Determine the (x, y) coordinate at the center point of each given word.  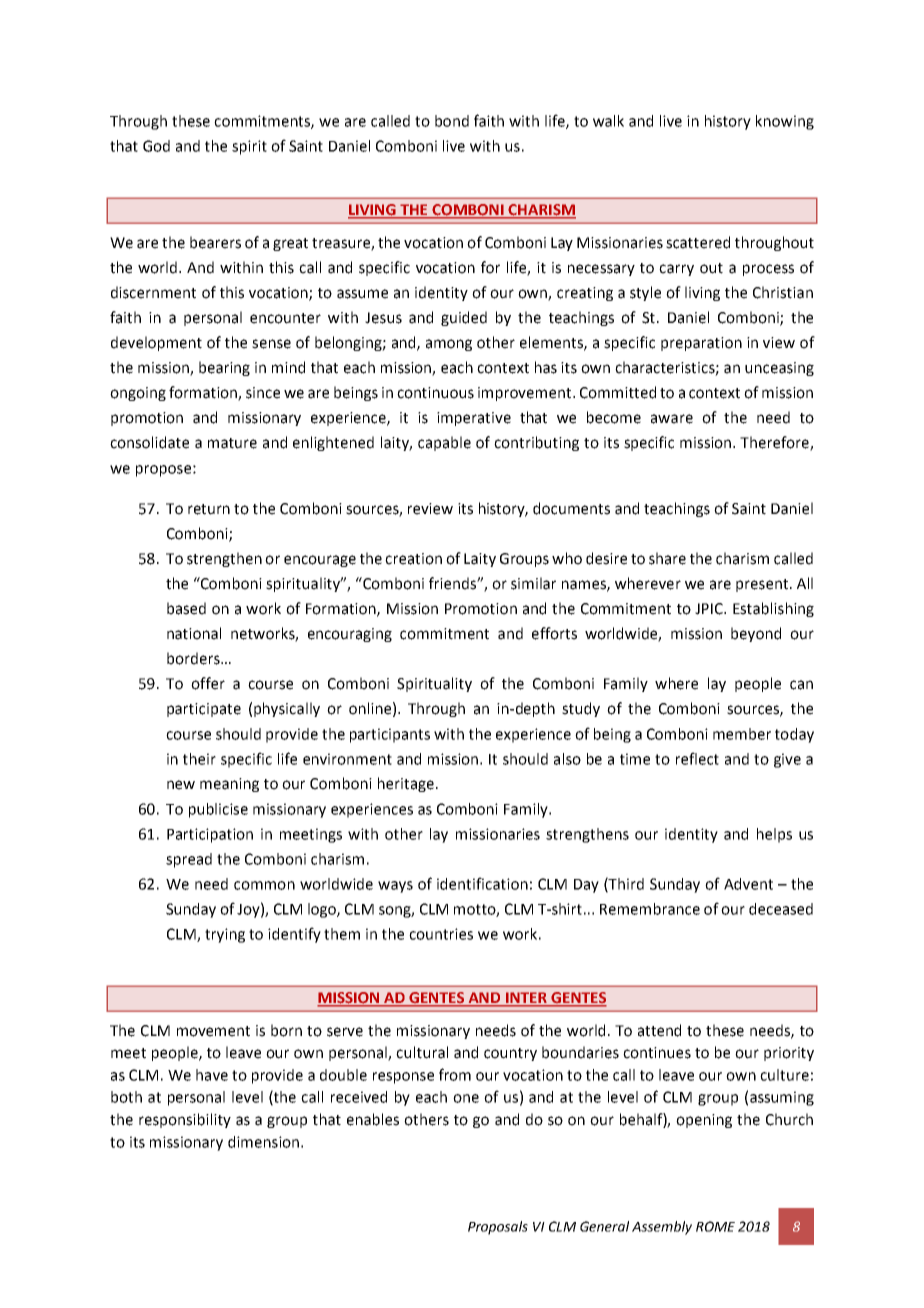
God (156, 146)
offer (208, 683)
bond (452, 121)
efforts (554, 633)
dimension (263, 1142)
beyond (756, 634)
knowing (785, 122)
